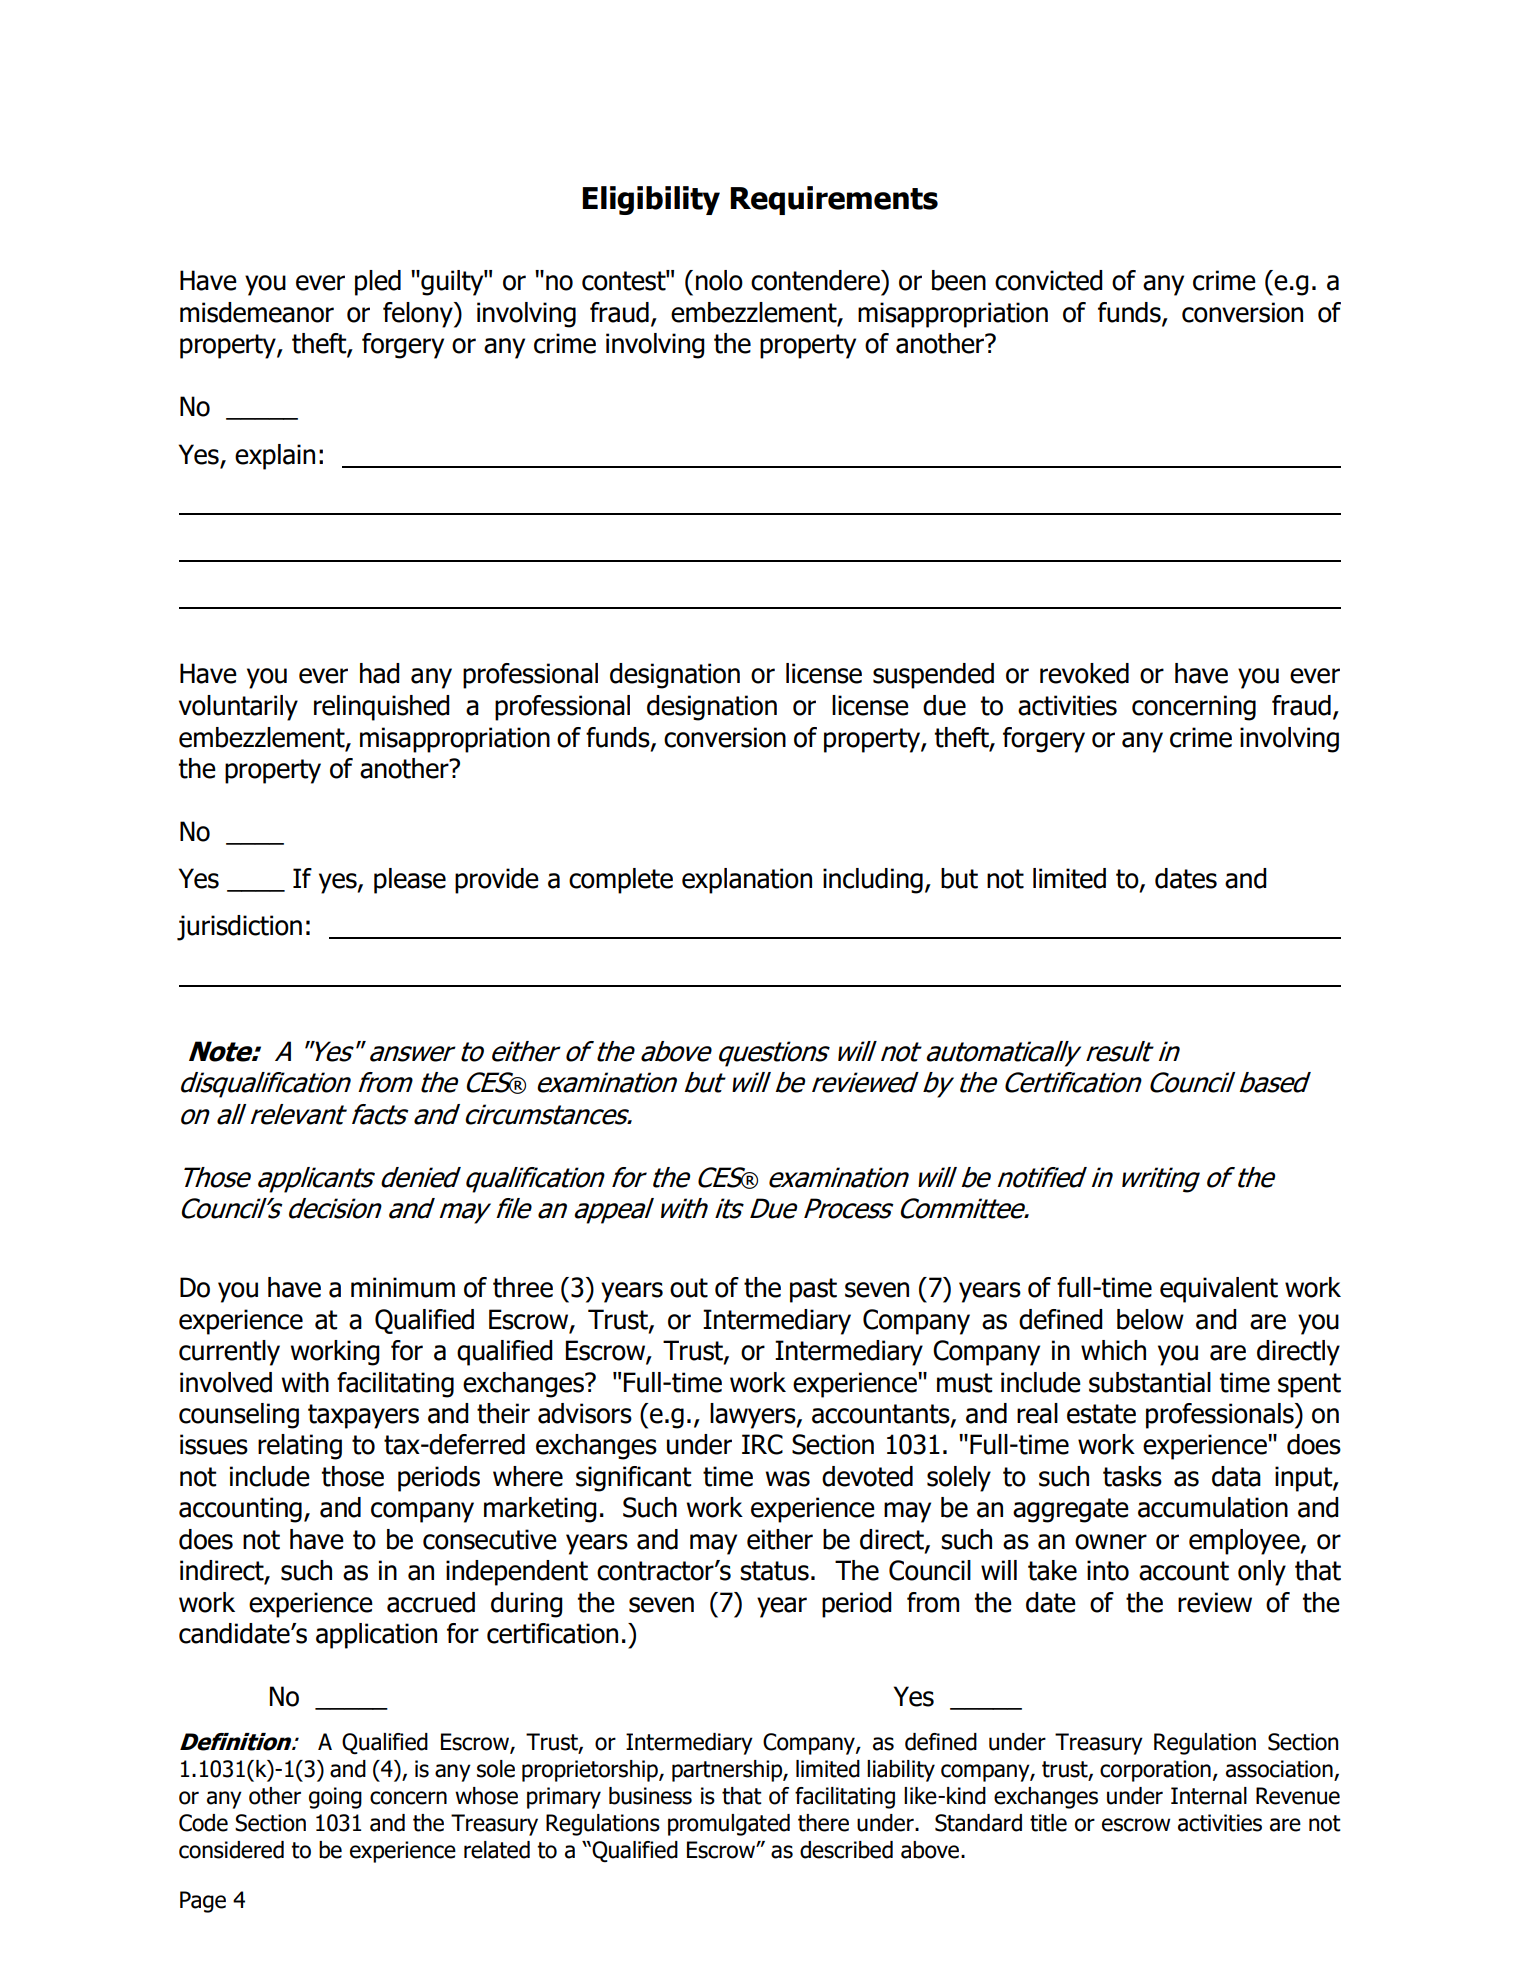 The height and width of the screenshot is (1966, 1519). What do you see at coordinates (335, 1798) in the screenshot?
I see `going` at bounding box center [335, 1798].
